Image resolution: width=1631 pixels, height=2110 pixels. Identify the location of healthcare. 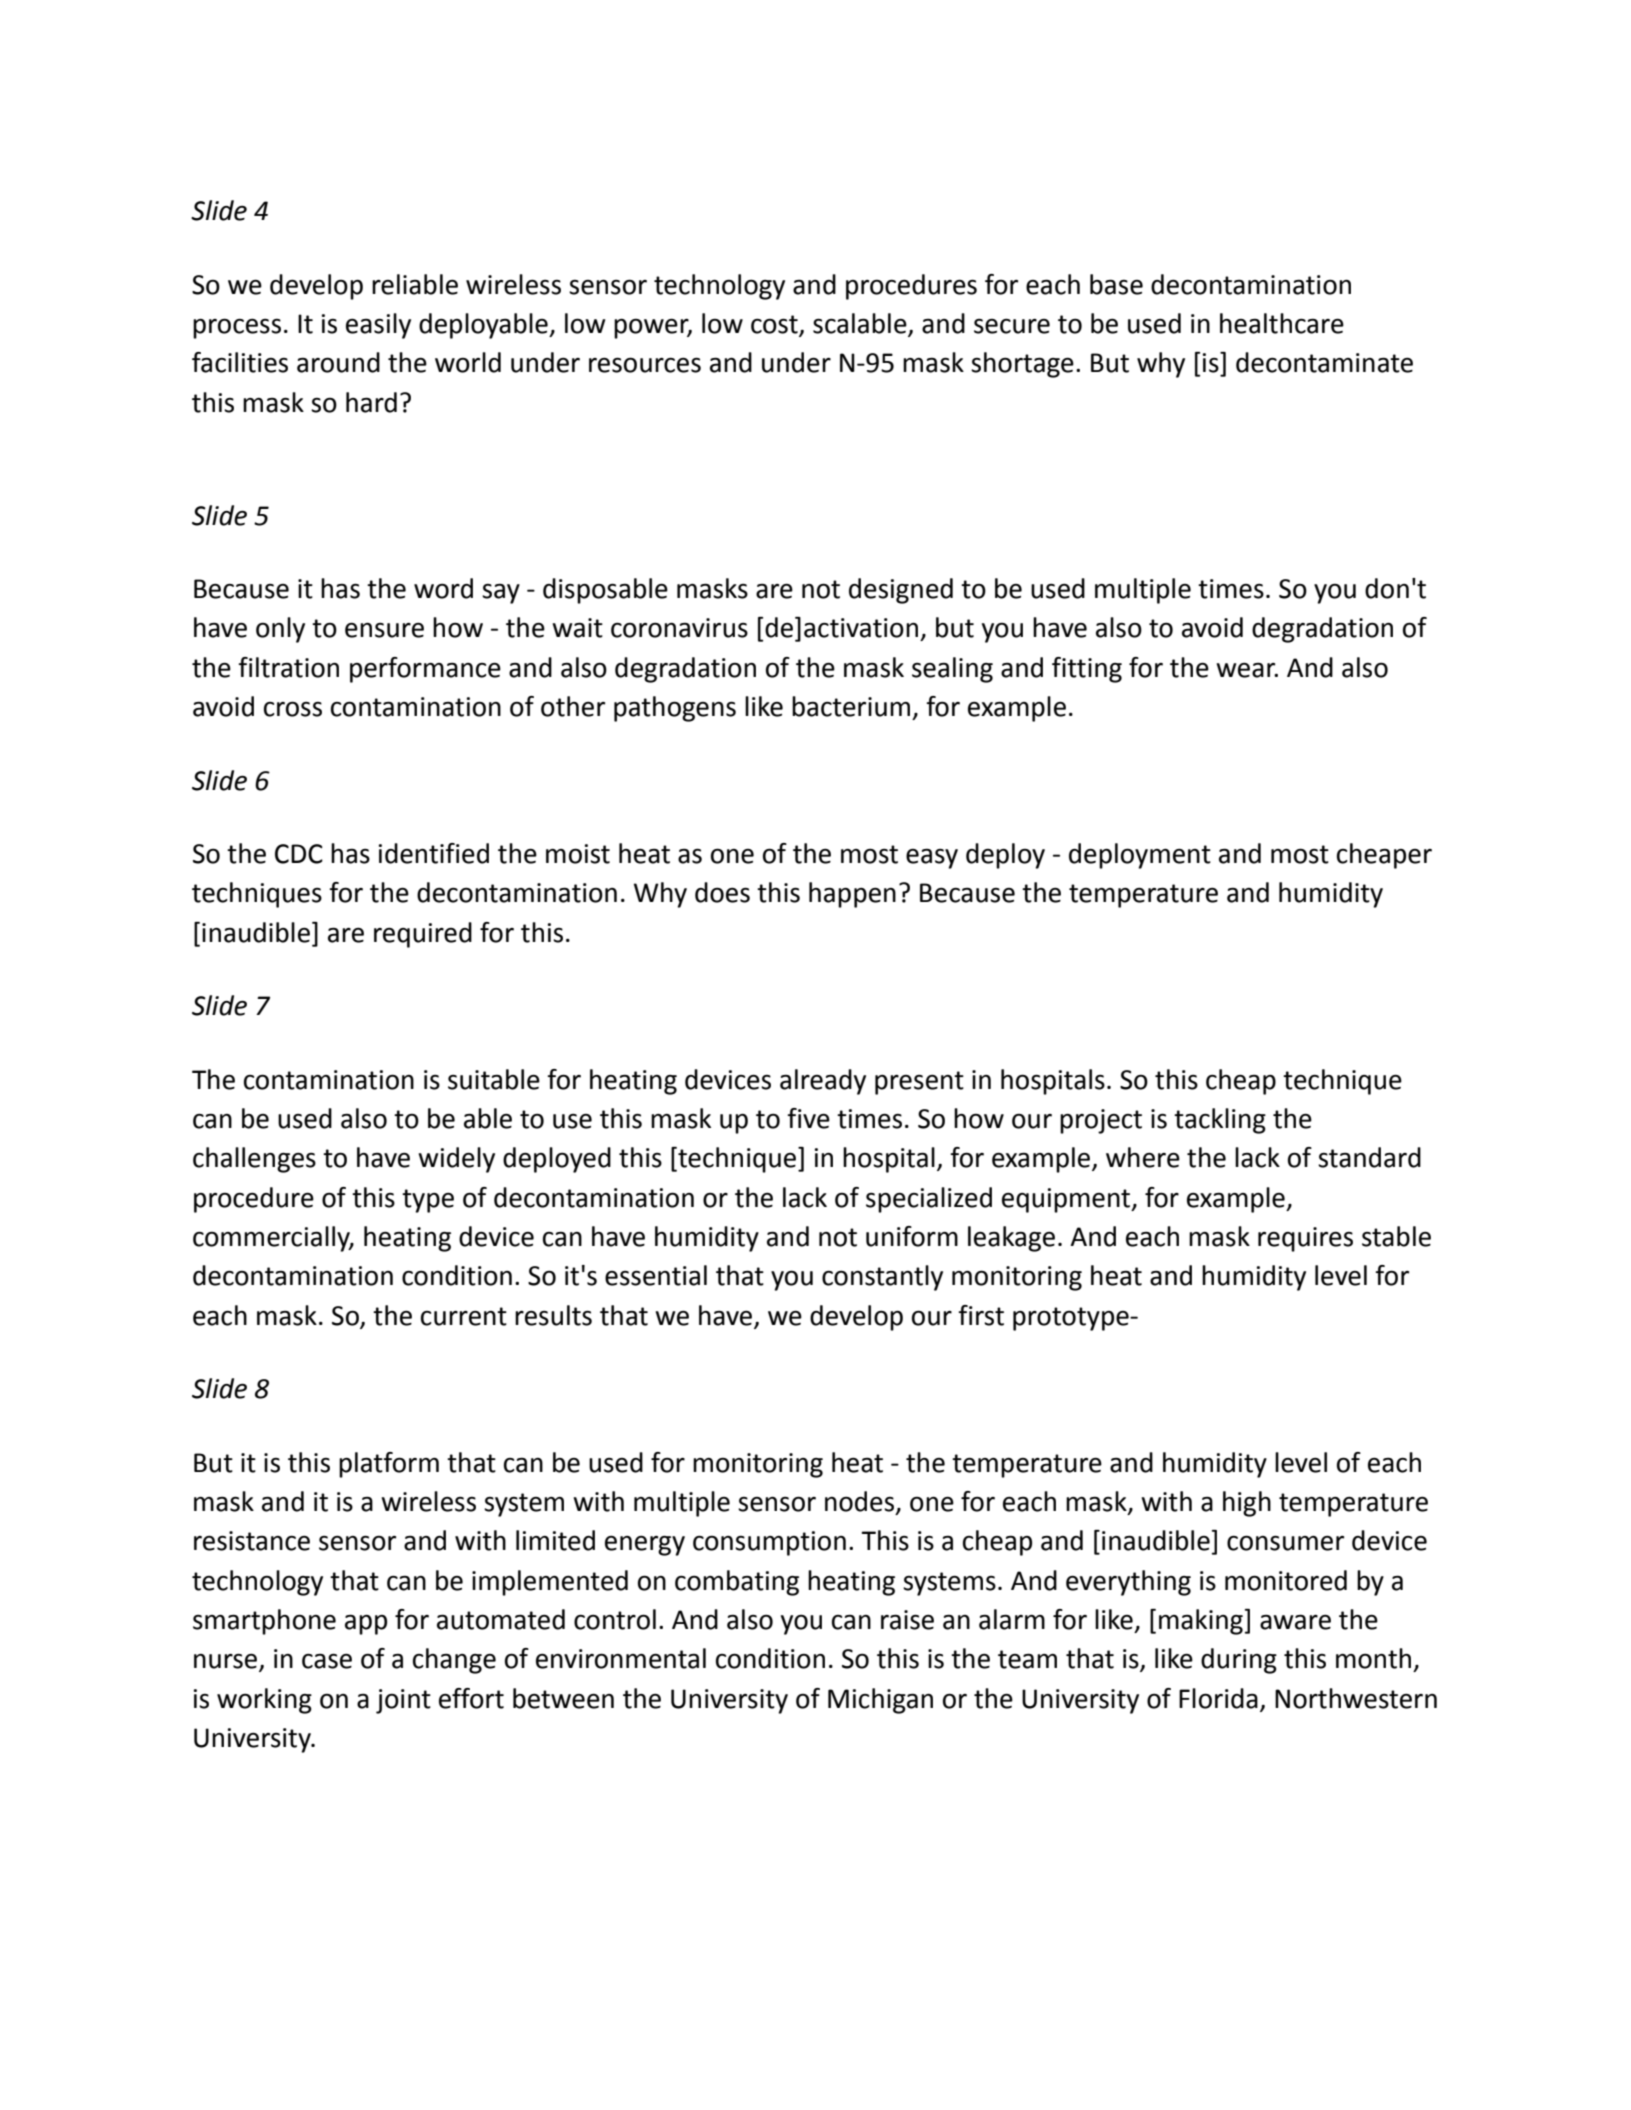
(1282, 323).
